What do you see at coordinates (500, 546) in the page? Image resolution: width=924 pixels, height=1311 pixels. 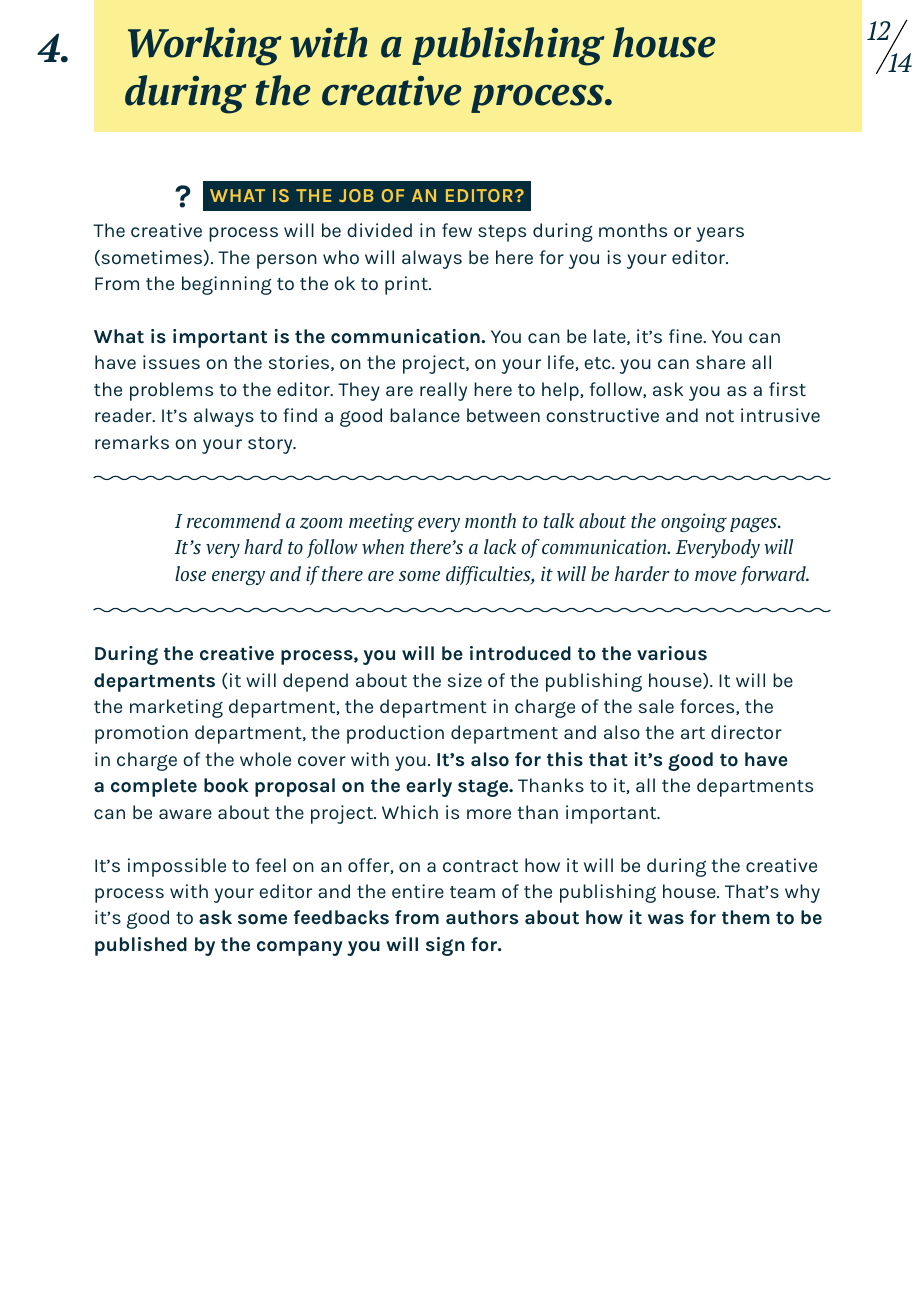 I see `lack` at bounding box center [500, 546].
